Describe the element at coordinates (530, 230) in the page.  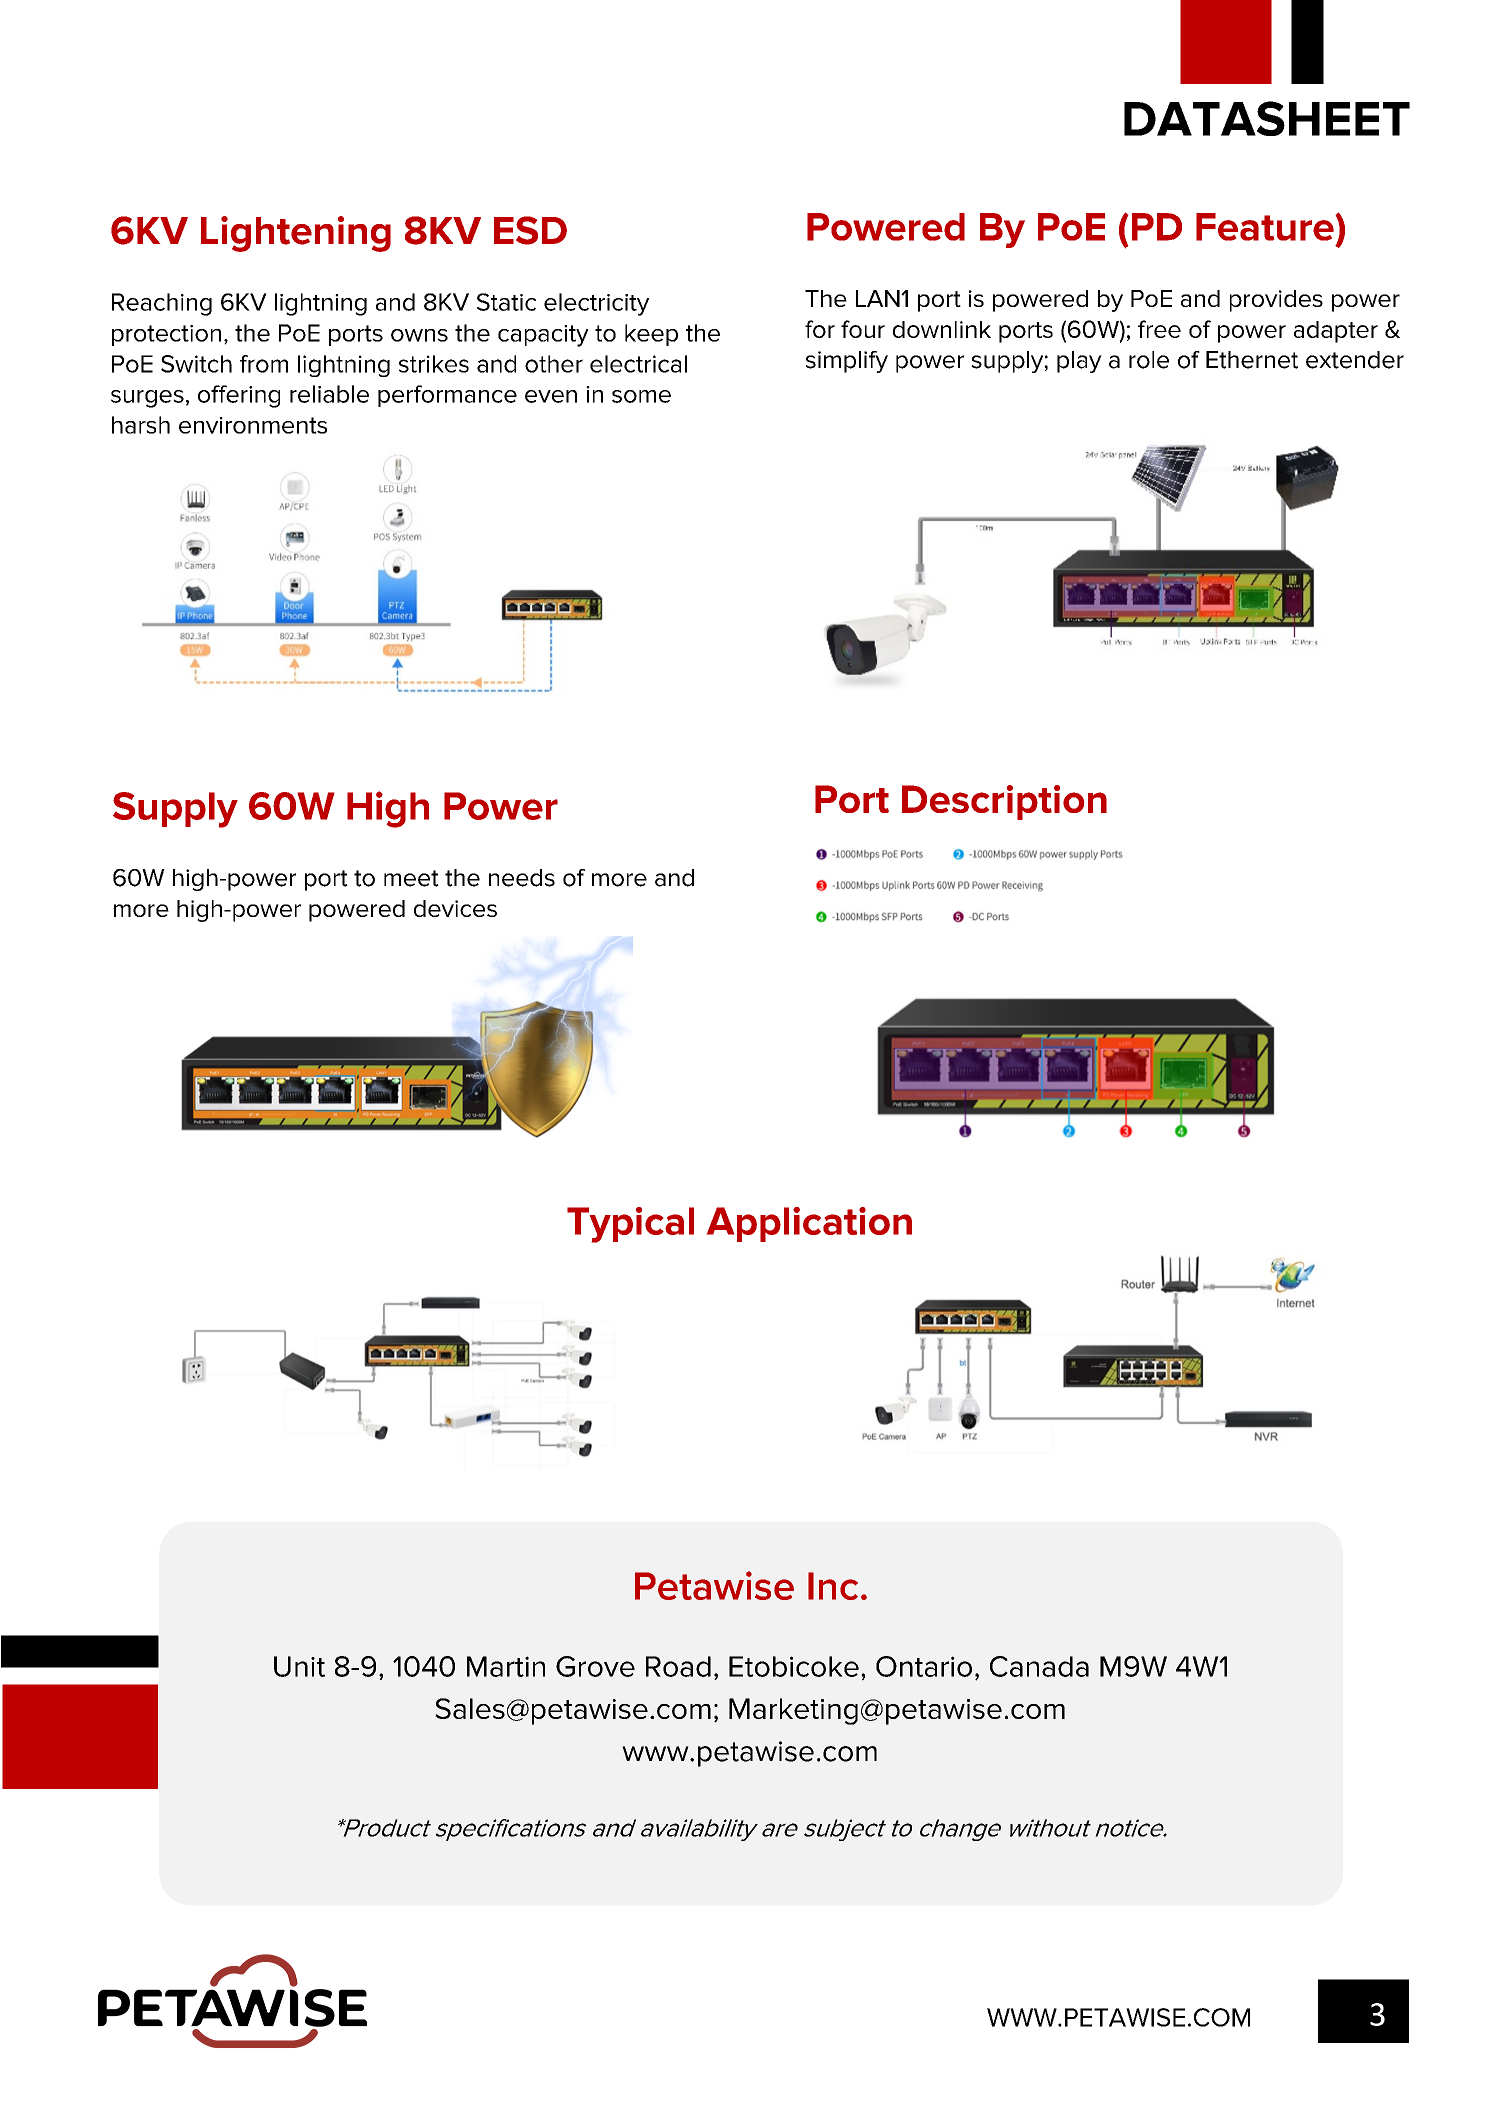
I see `ESD` at that location.
